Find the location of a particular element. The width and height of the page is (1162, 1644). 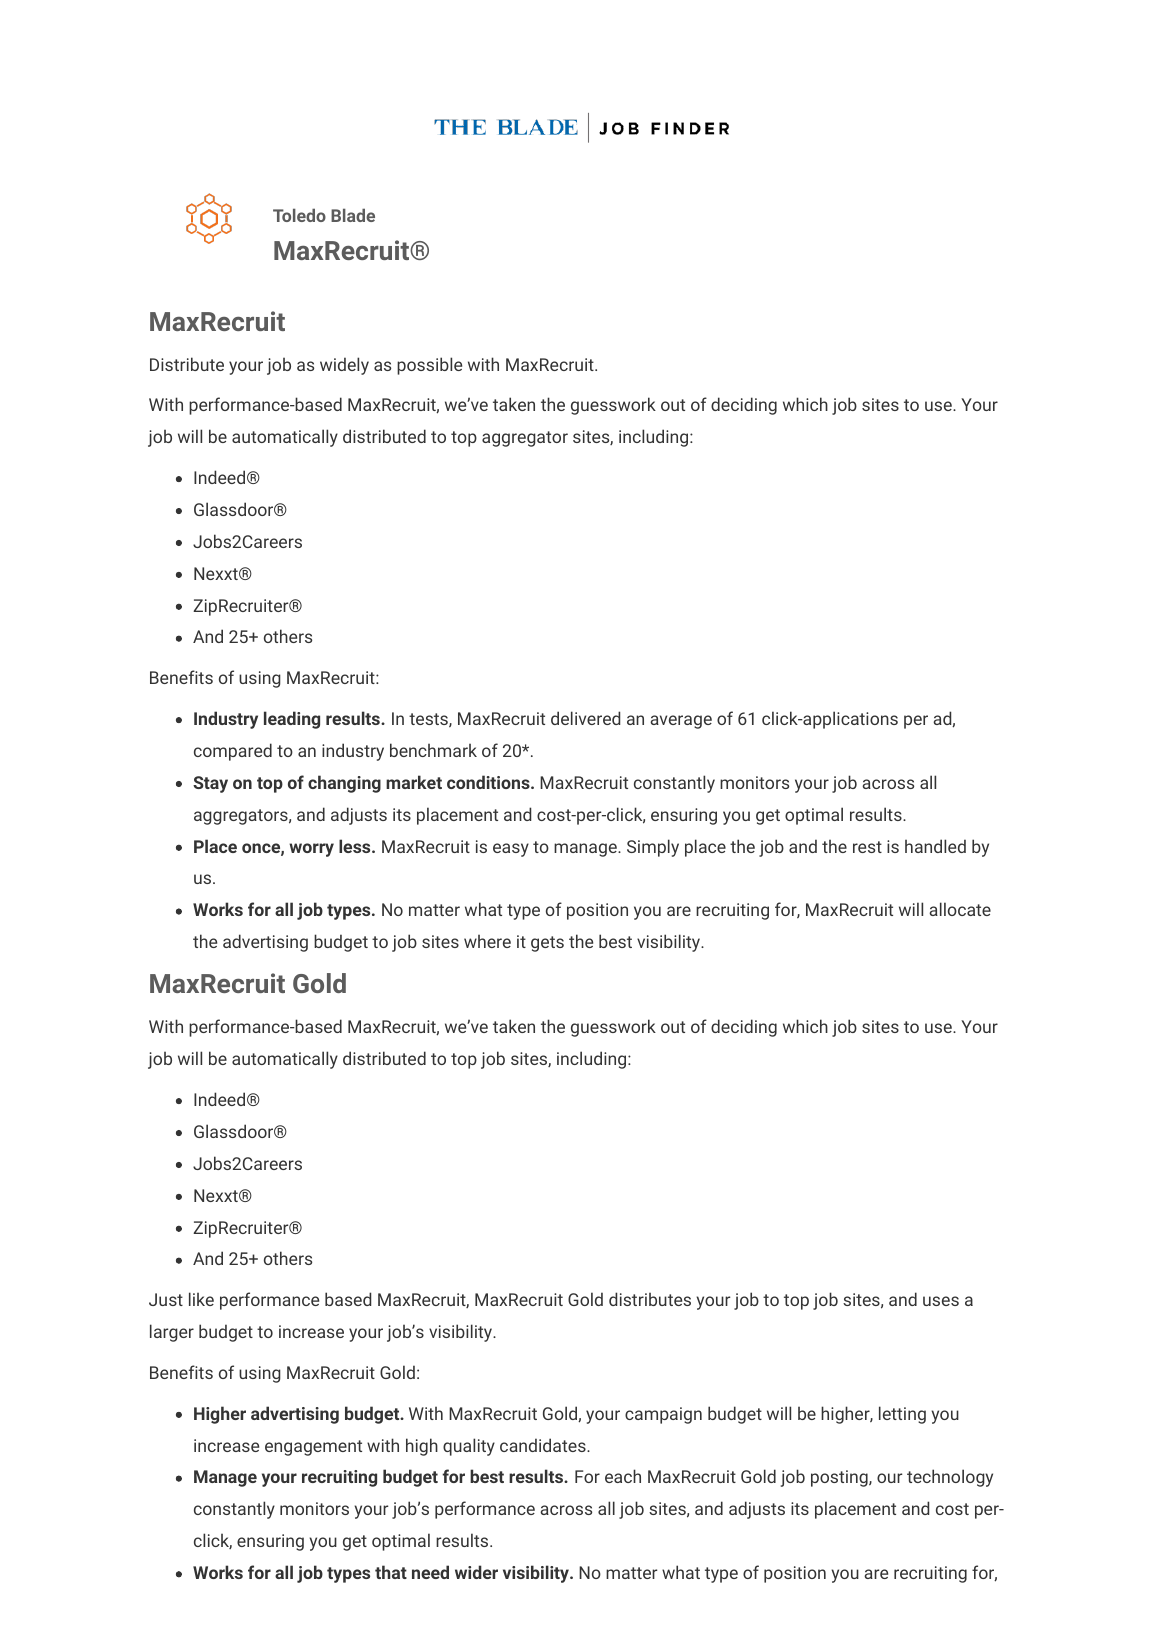

average is located at coordinates (681, 722).
